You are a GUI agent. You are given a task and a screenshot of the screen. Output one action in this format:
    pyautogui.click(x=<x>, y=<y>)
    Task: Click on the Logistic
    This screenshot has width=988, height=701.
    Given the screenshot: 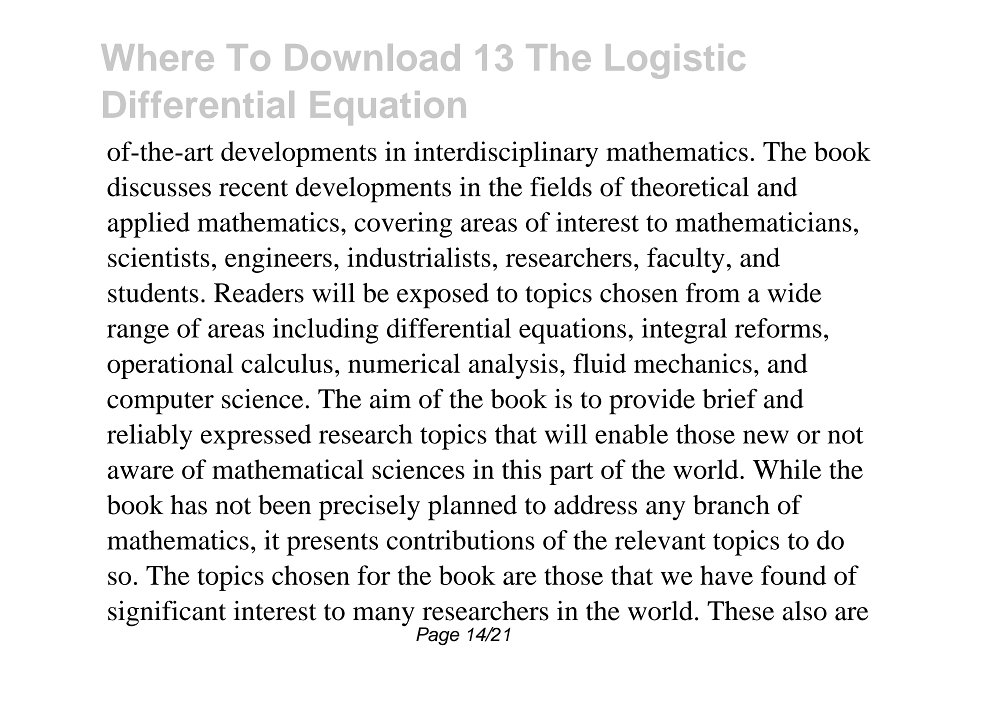 What is the action you would take?
    pyautogui.click(x=675, y=61)
